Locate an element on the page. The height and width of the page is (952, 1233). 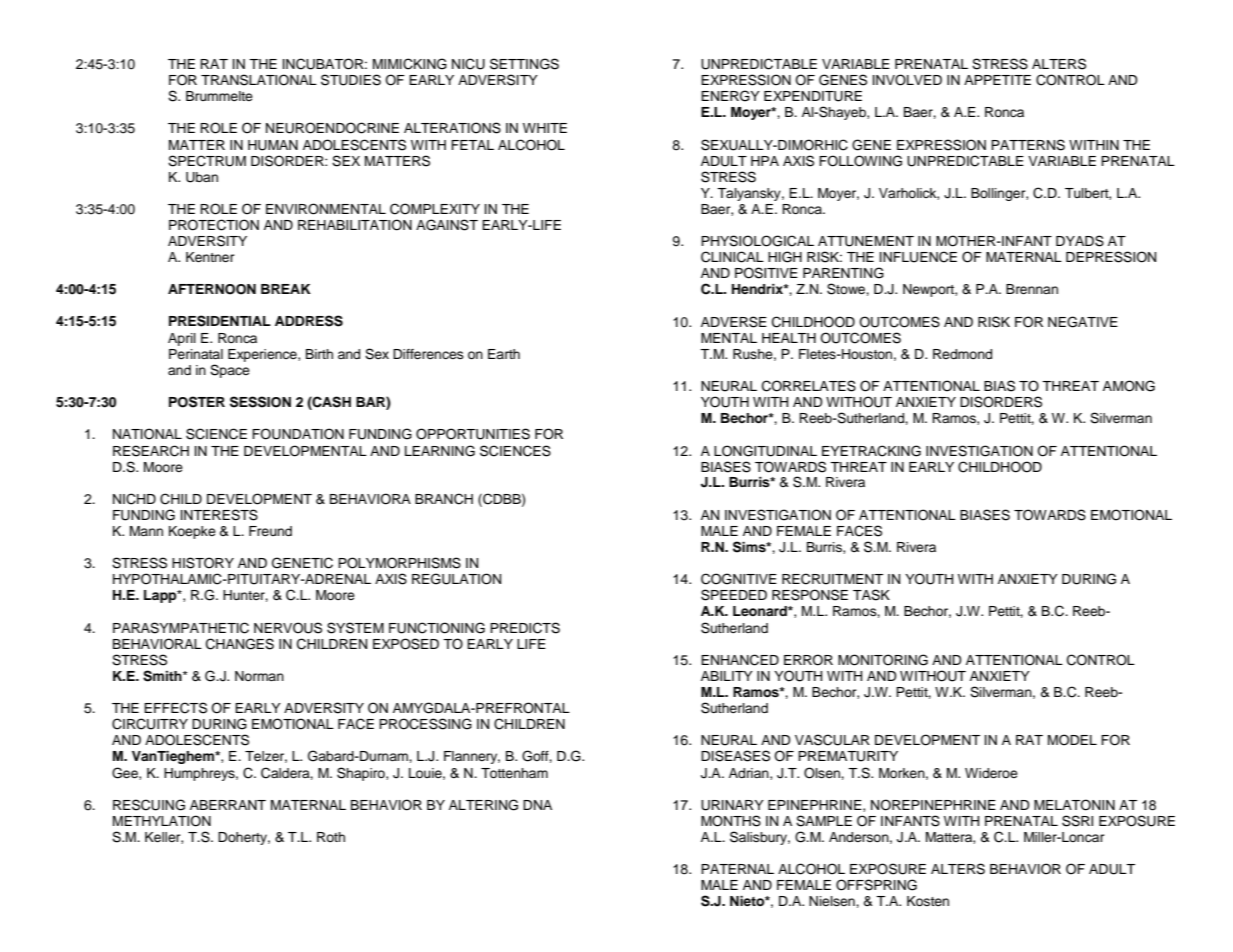
Roth is located at coordinates (331, 837).
